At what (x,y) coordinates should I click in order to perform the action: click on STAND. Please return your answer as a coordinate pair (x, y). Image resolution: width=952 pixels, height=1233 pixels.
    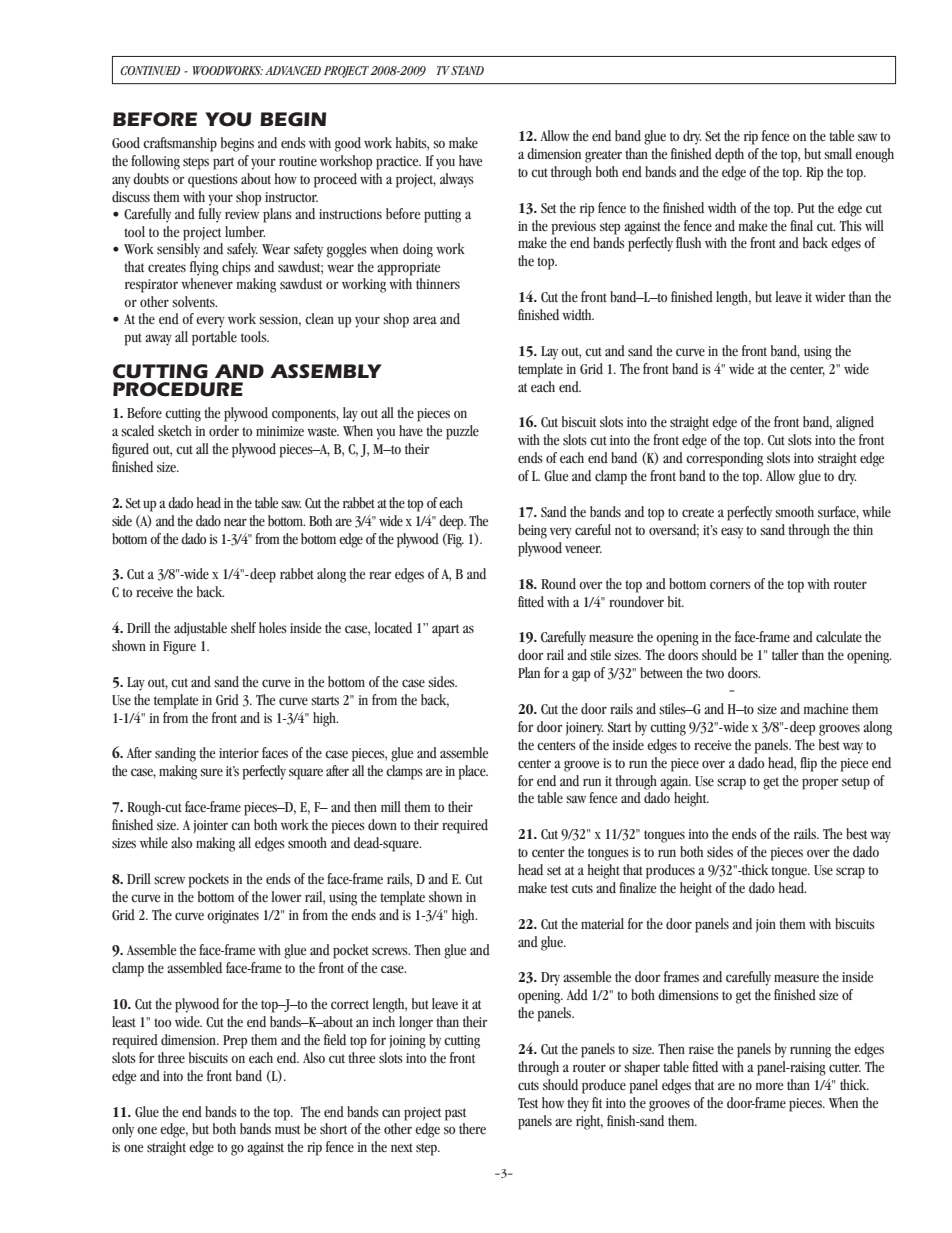
    Looking at the image, I should click on (467, 70).
